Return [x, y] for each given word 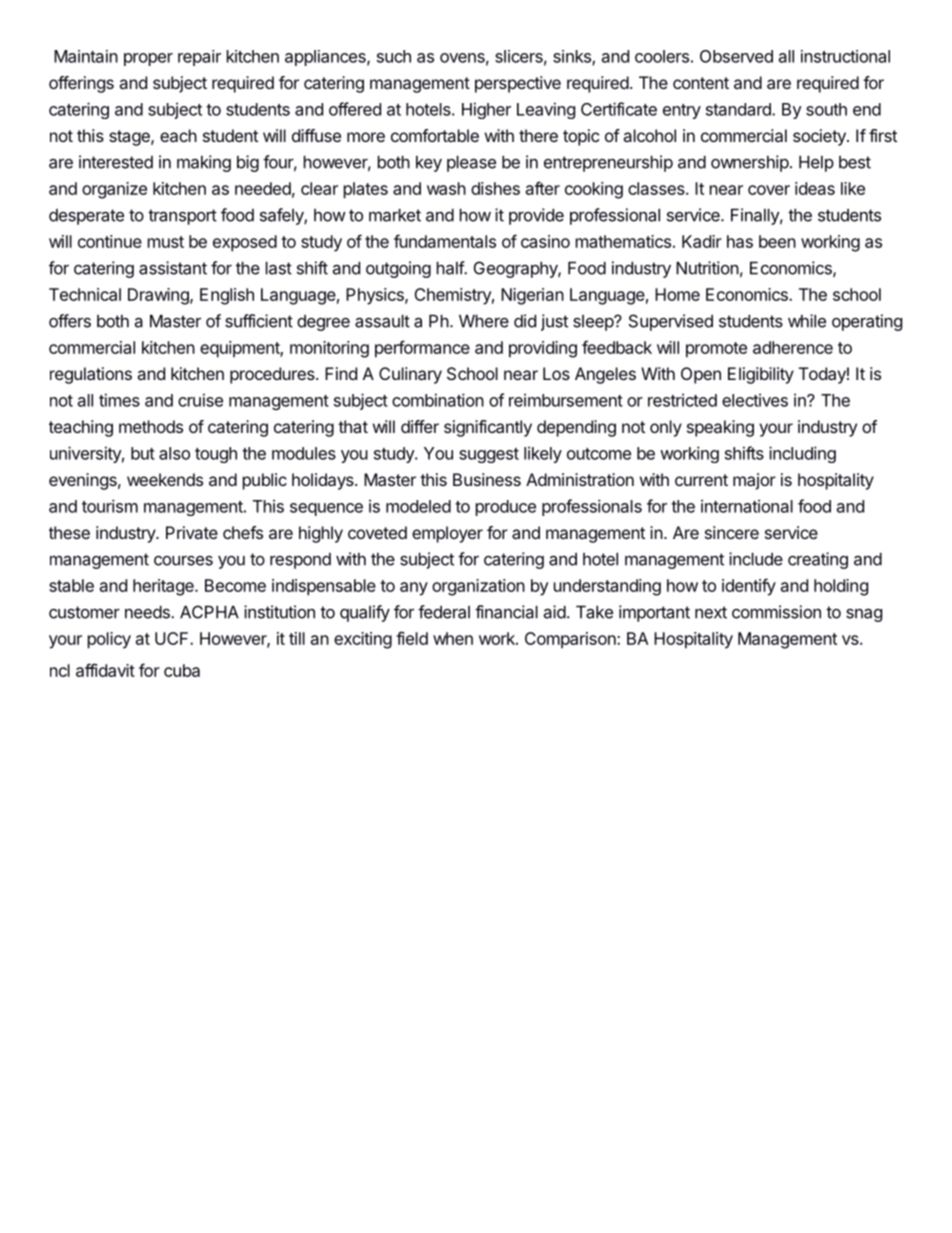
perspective [518, 84]
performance [422, 349]
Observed [736, 56]
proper [148, 59]
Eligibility [761, 375]
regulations [91, 375]
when [453, 638]
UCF [173, 638]
